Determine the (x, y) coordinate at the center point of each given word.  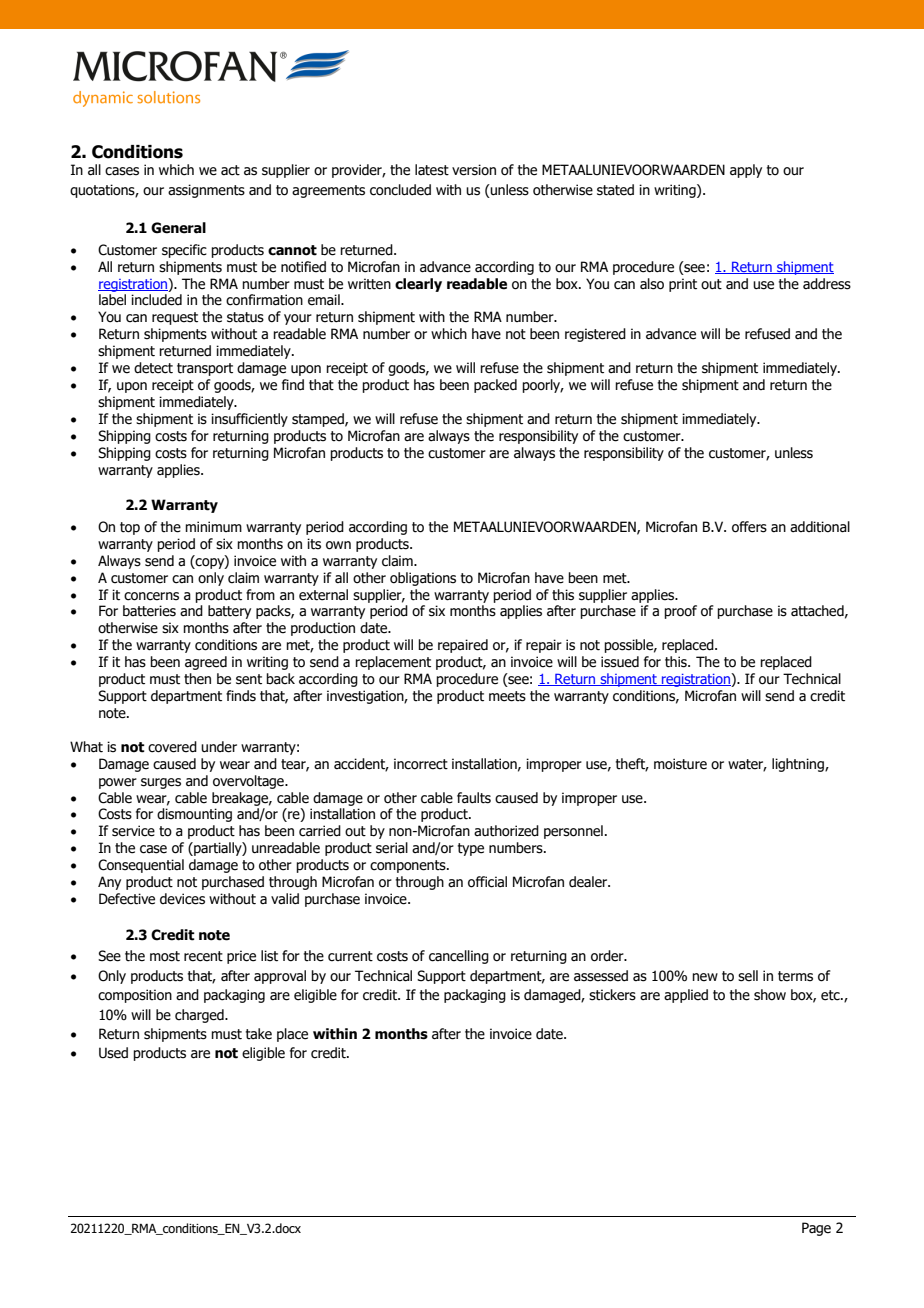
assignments (206, 191)
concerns (151, 596)
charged (200, 1016)
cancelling (459, 957)
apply (746, 171)
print (683, 285)
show (770, 995)
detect (153, 368)
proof (680, 612)
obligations (423, 579)
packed (495, 386)
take (259, 1034)
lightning (799, 765)
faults (474, 798)
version (474, 170)
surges (161, 783)
